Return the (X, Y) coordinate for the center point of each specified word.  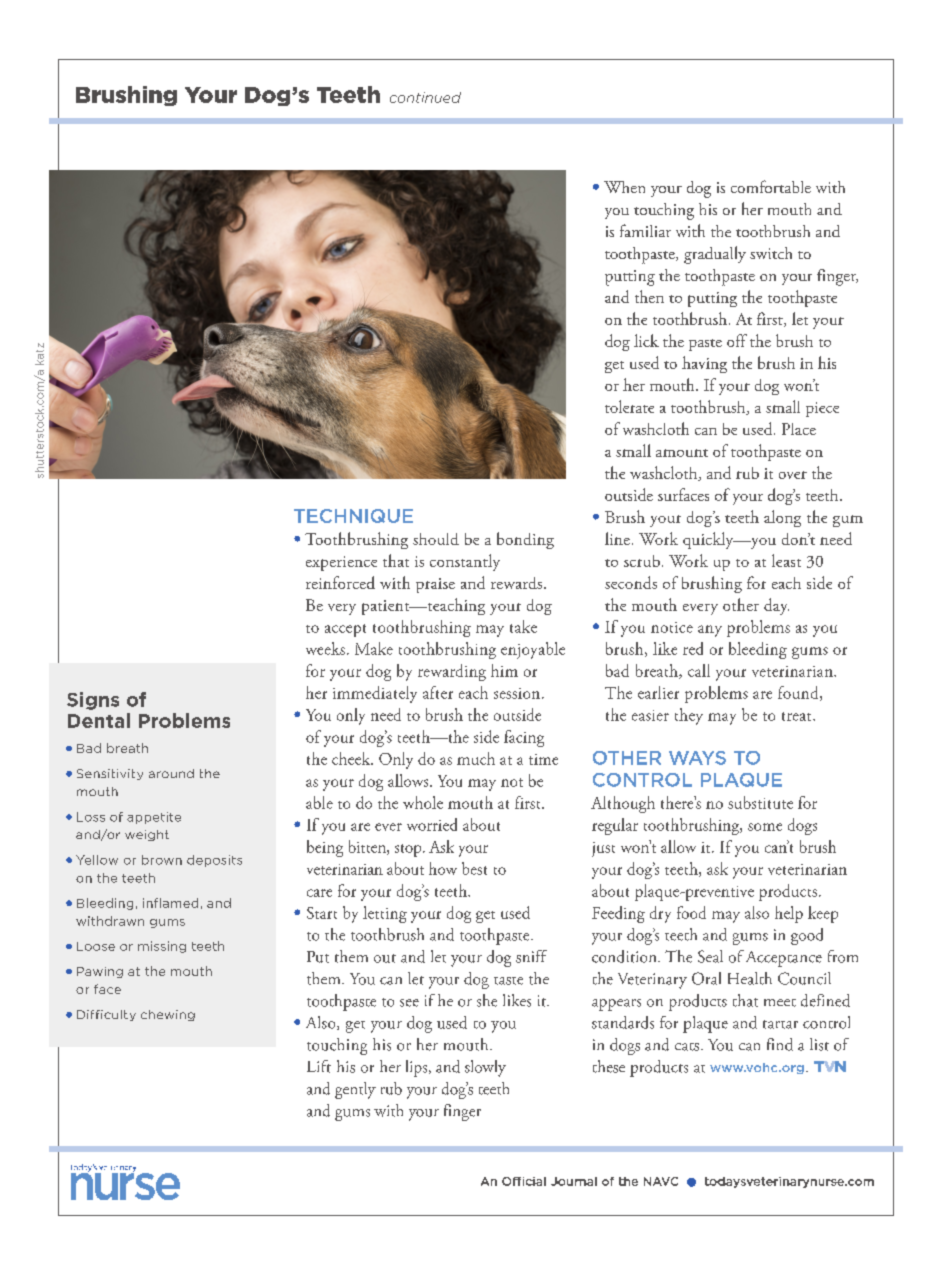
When (624, 187)
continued (425, 97)
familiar (645, 230)
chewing (168, 1015)
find (780, 1044)
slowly (485, 1068)
